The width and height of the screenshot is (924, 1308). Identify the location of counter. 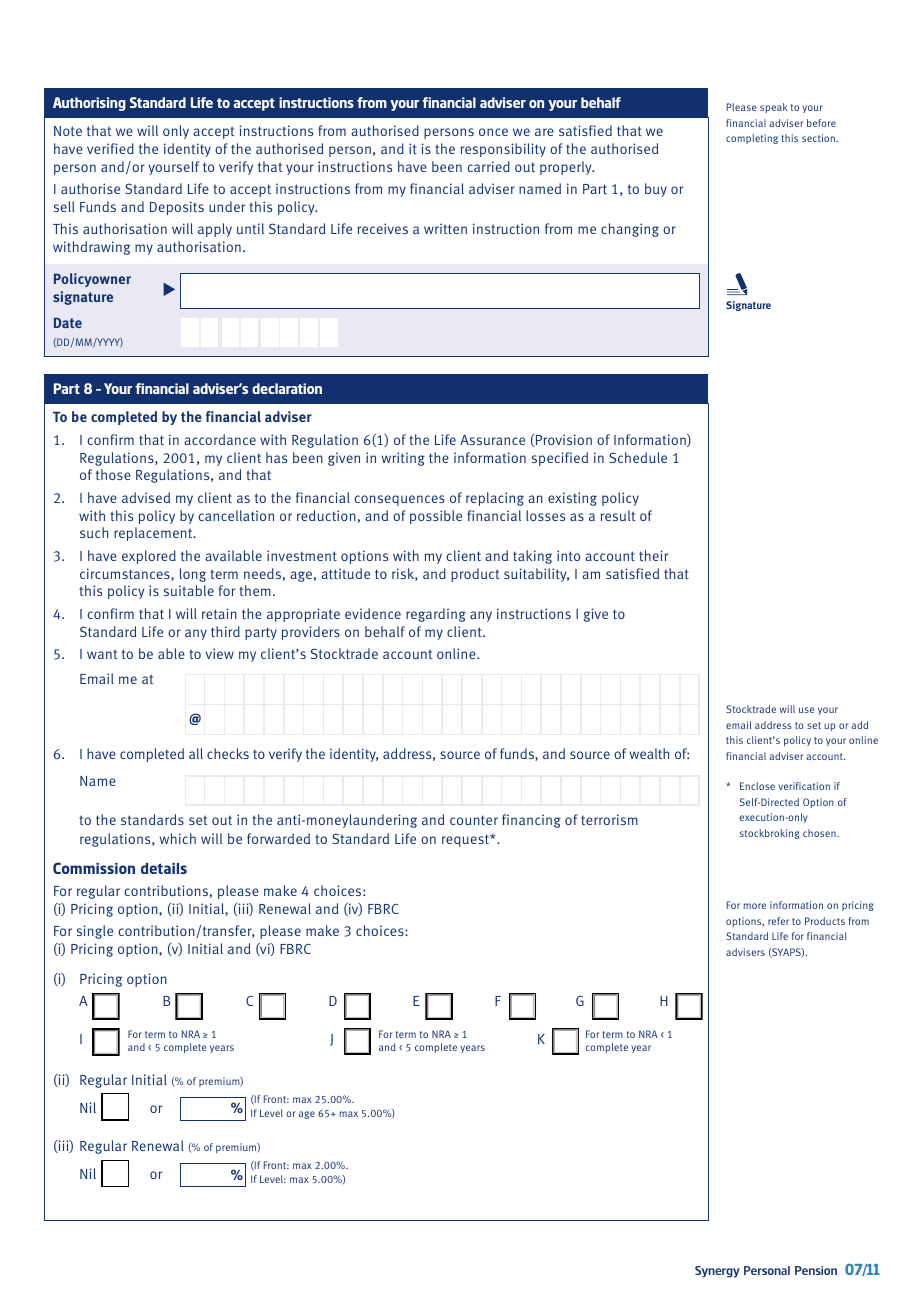
(474, 820).
